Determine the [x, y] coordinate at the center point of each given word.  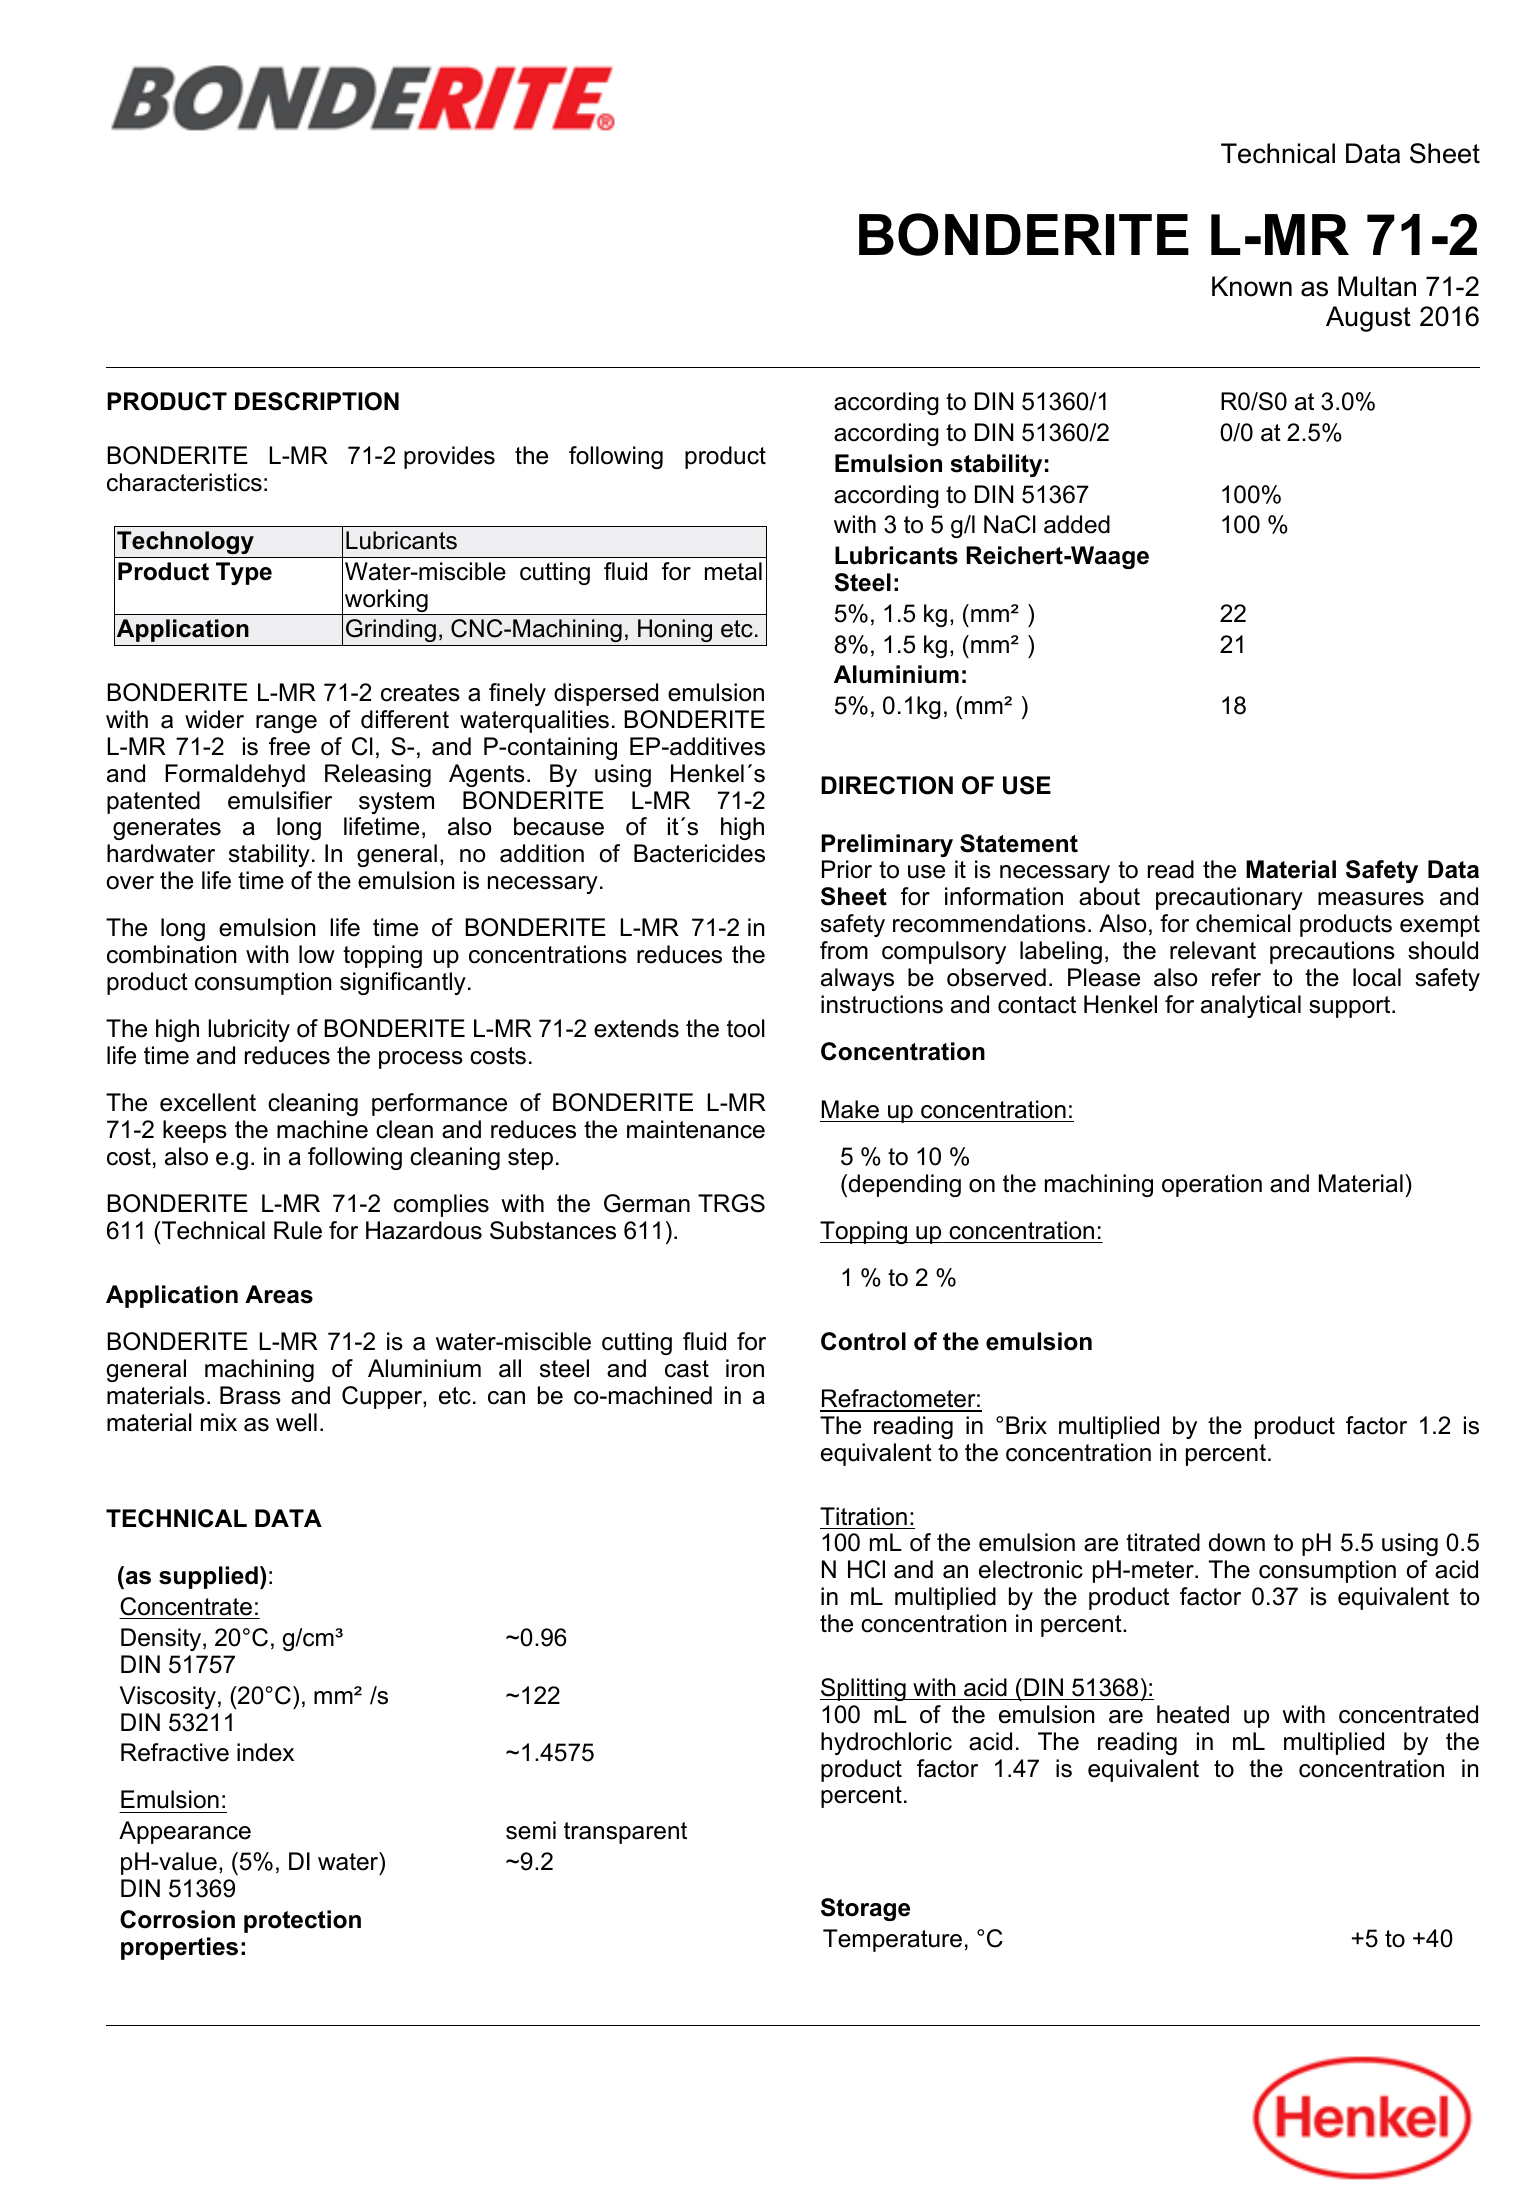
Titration [863, 1516]
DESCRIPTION [317, 401]
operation [1212, 1185]
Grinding [391, 630]
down [1237, 1542]
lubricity [249, 1030]
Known [1252, 286]
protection [302, 1921]
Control [863, 1341]
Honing [675, 630]
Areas [279, 1294]
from [844, 950]
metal [733, 571]
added [1077, 524]
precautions [1332, 952]
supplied [208, 1577]
